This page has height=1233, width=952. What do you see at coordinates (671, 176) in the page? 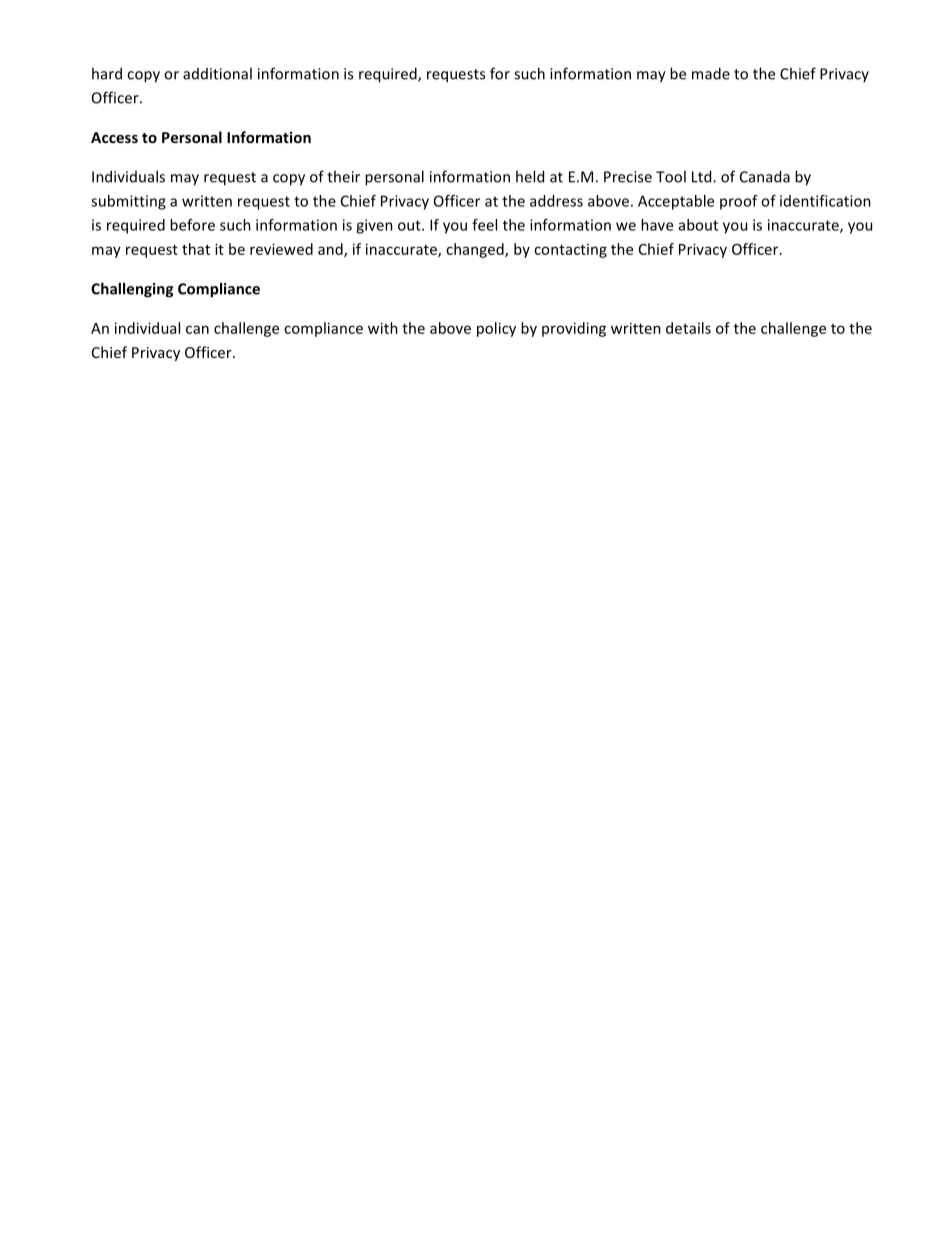
I see `Tool` at bounding box center [671, 176].
